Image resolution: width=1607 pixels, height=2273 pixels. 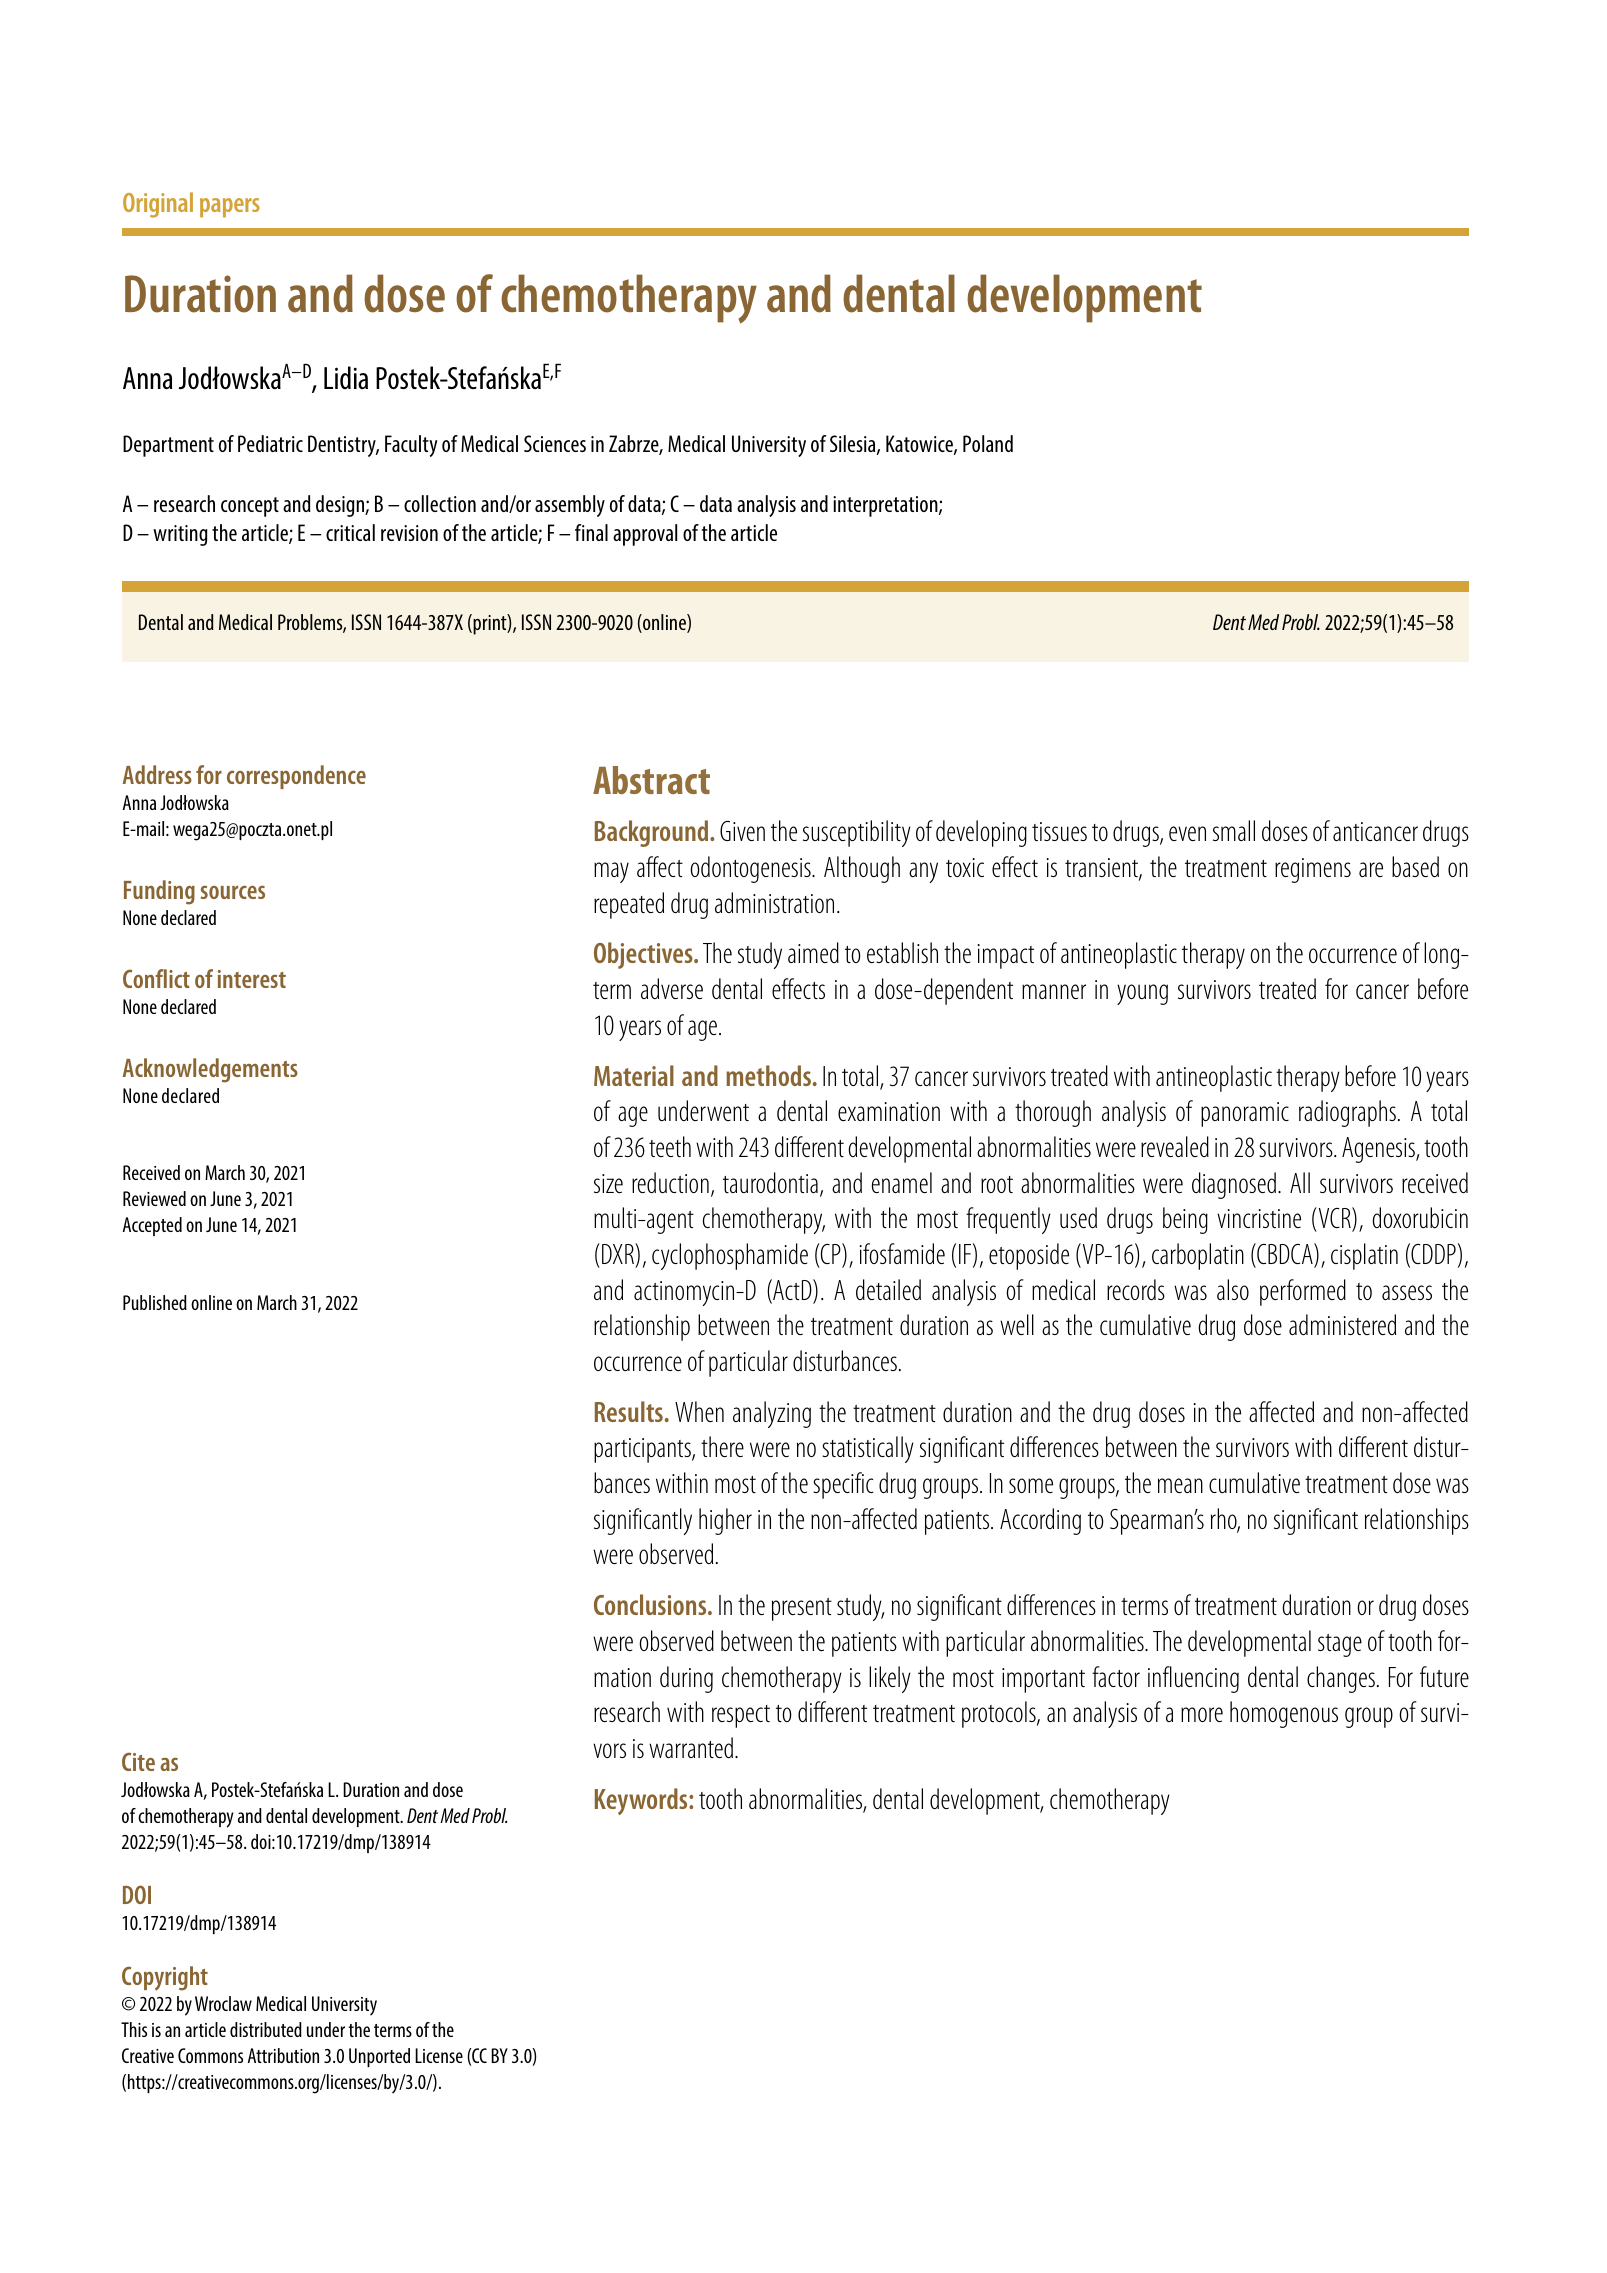 What do you see at coordinates (772, 1414) in the page?
I see `analyzing` at bounding box center [772, 1414].
